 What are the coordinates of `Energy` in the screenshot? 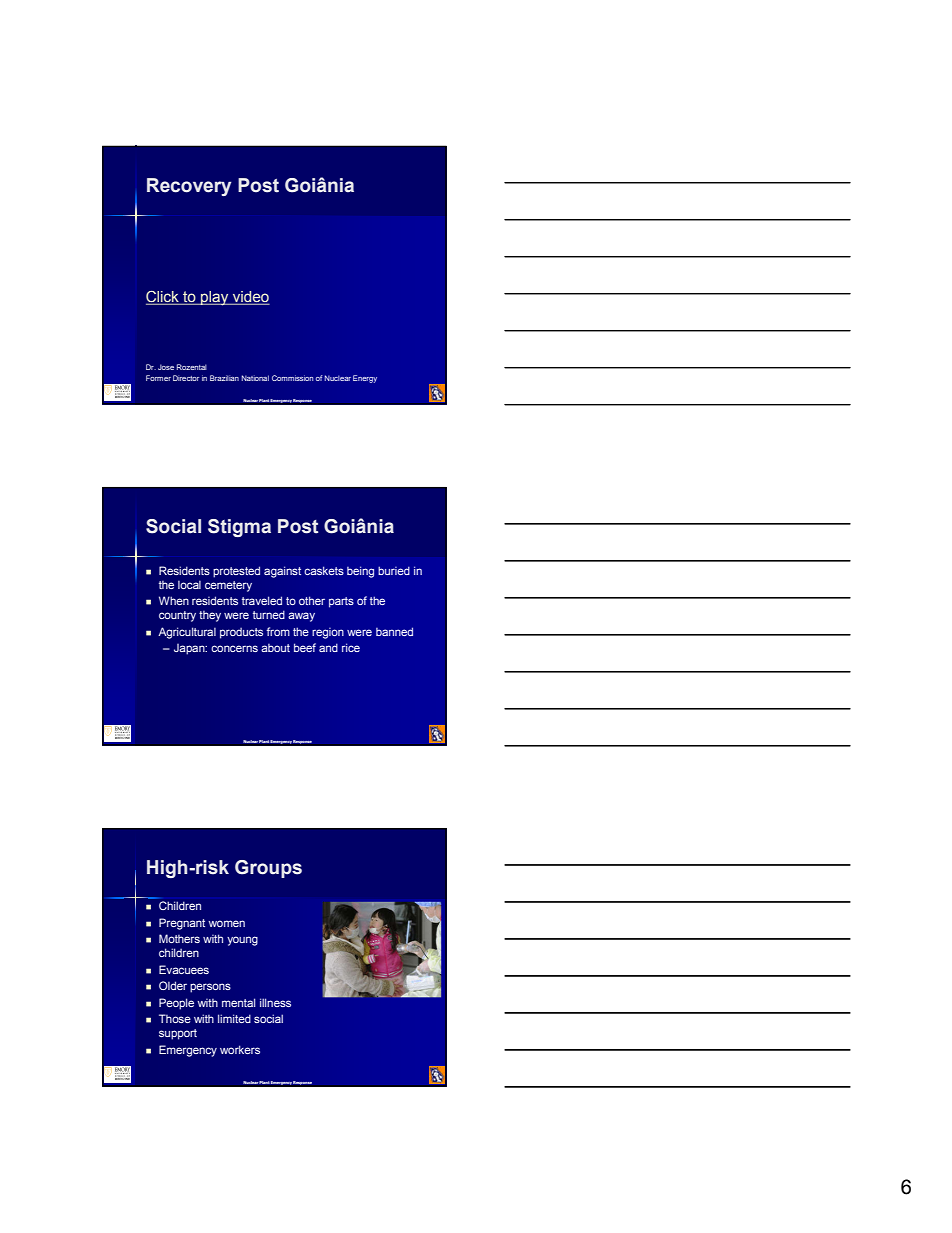 It's located at (365, 379).
